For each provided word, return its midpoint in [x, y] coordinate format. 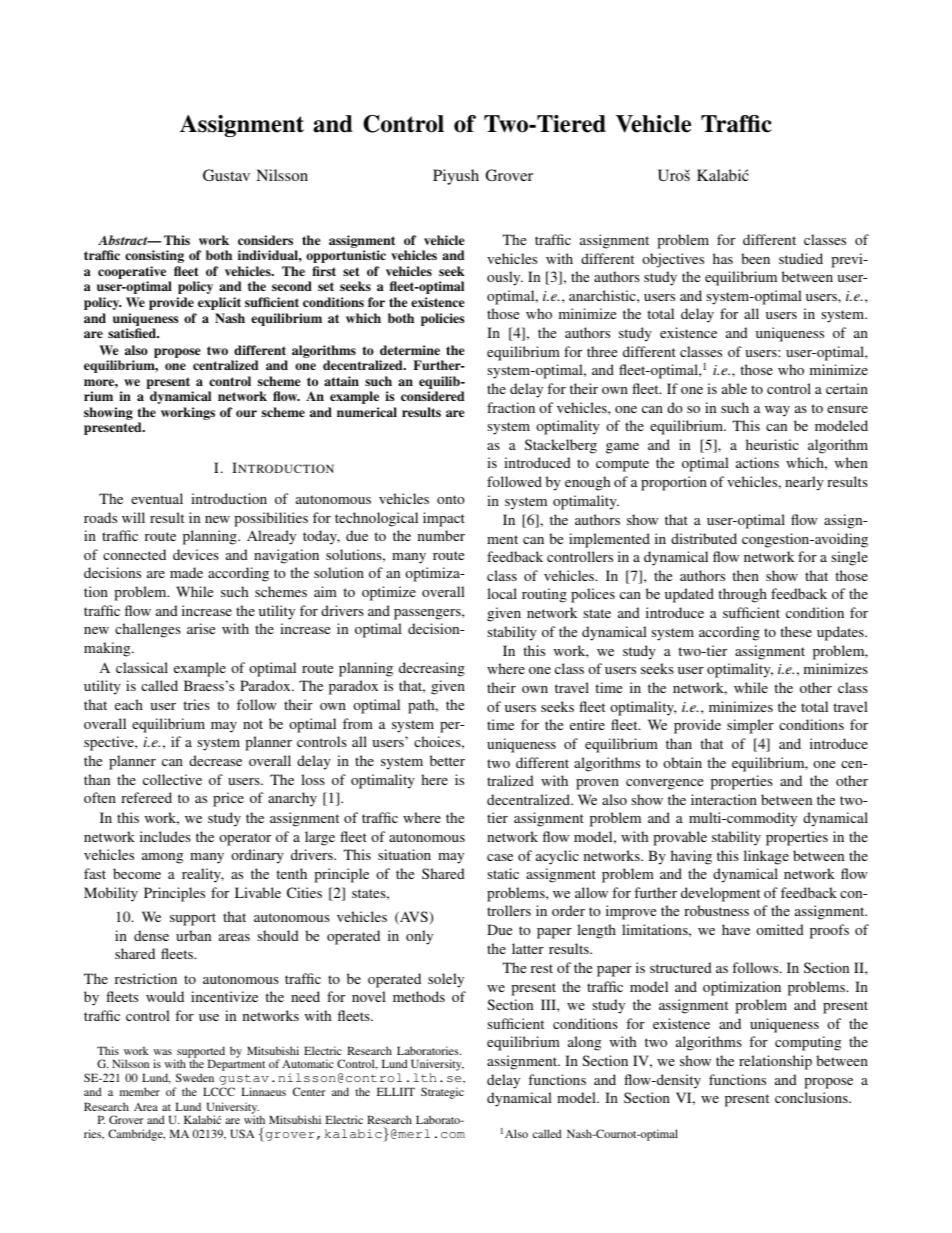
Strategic [442, 1093]
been [755, 258]
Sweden [195, 1077]
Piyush [456, 177]
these [796, 631]
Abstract [124, 240]
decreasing [432, 669]
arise [201, 628]
